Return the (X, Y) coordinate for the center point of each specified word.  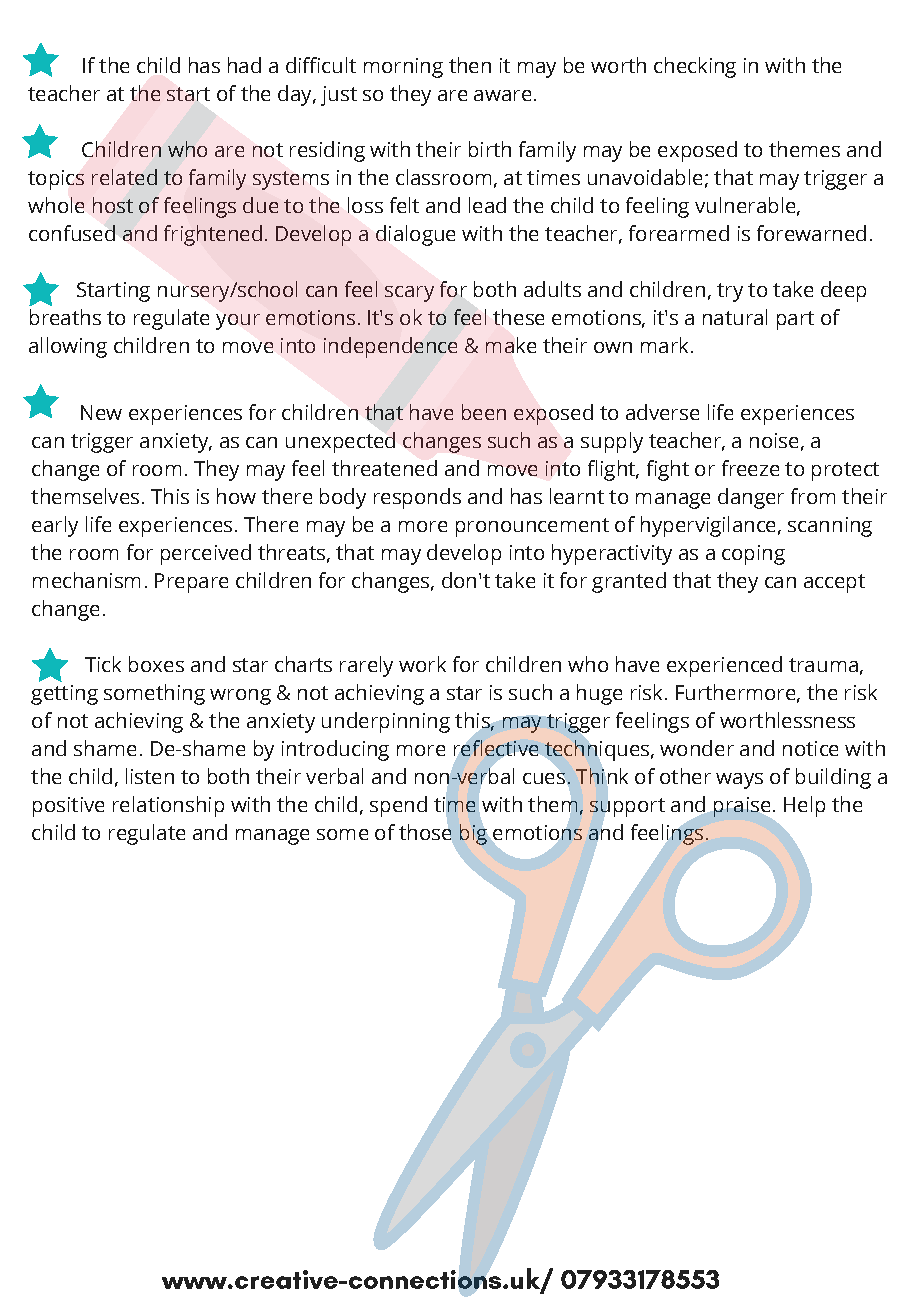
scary (409, 294)
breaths (65, 317)
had (244, 65)
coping (753, 555)
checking (695, 67)
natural (735, 317)
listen (150, 776)
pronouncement (532, 527)
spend (398, 806)
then (470, 65)
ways (739, 781)
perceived (206, 554)
